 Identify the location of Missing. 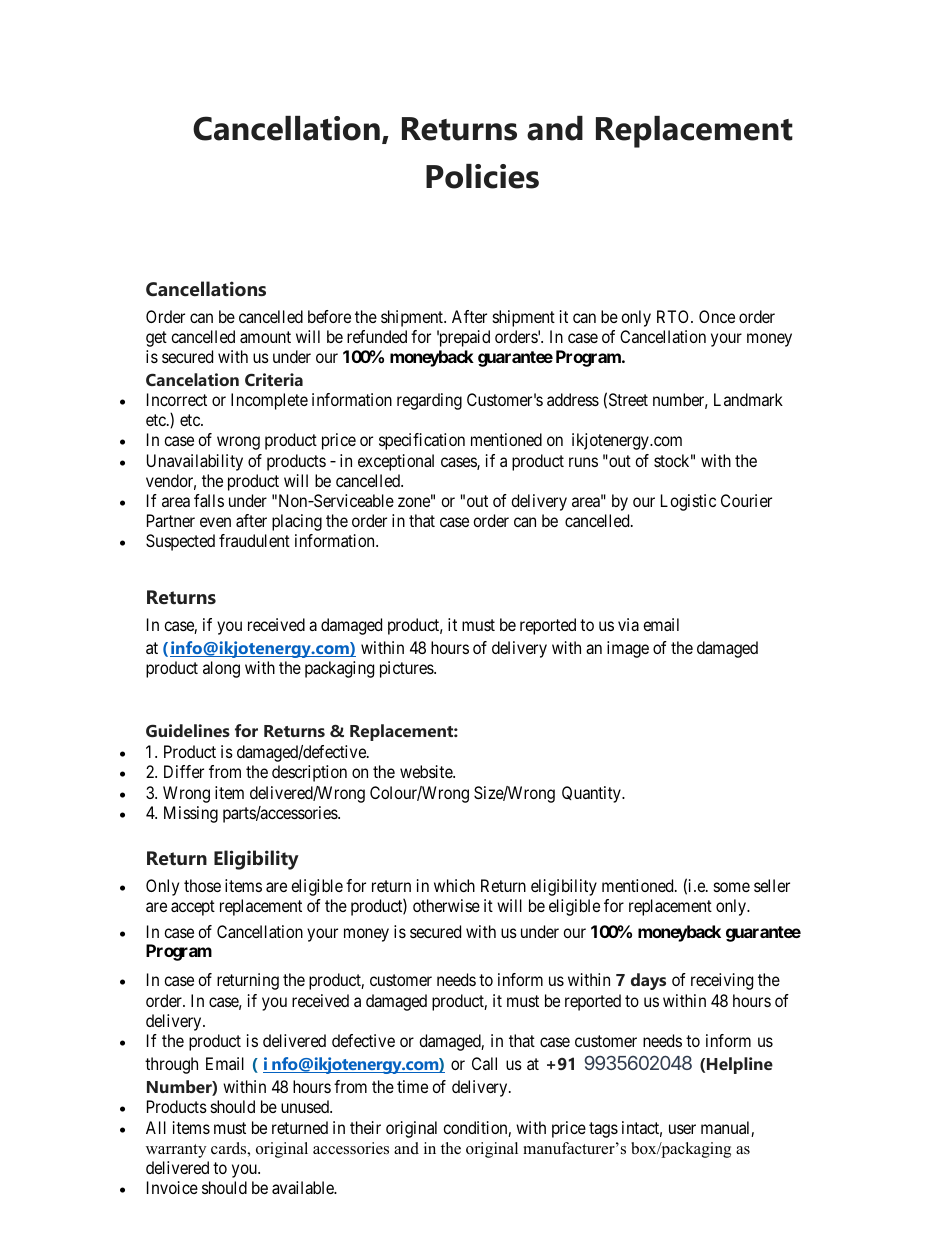
(191, 814).
